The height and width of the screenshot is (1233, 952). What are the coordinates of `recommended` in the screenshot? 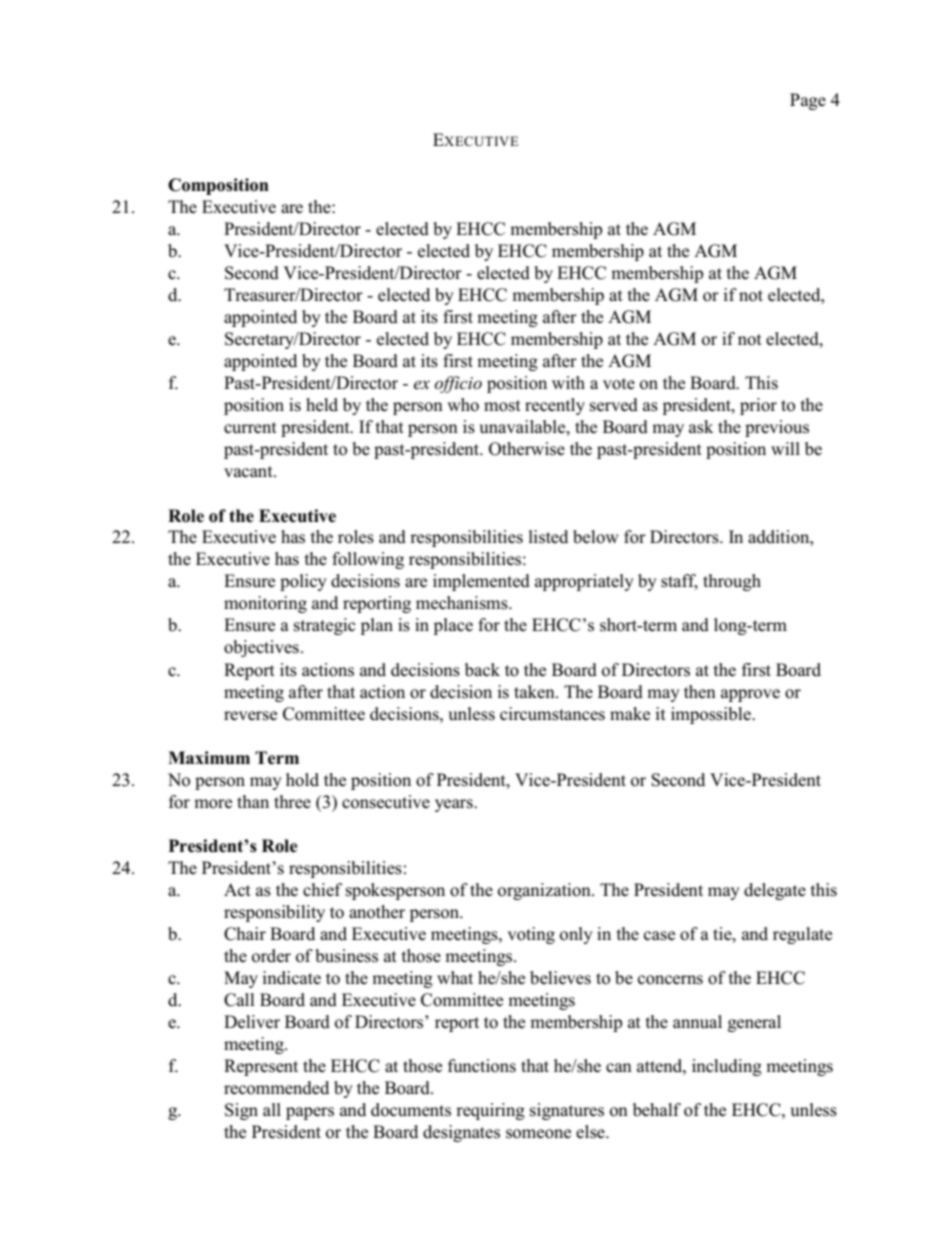 It's located at (276, 1088).
